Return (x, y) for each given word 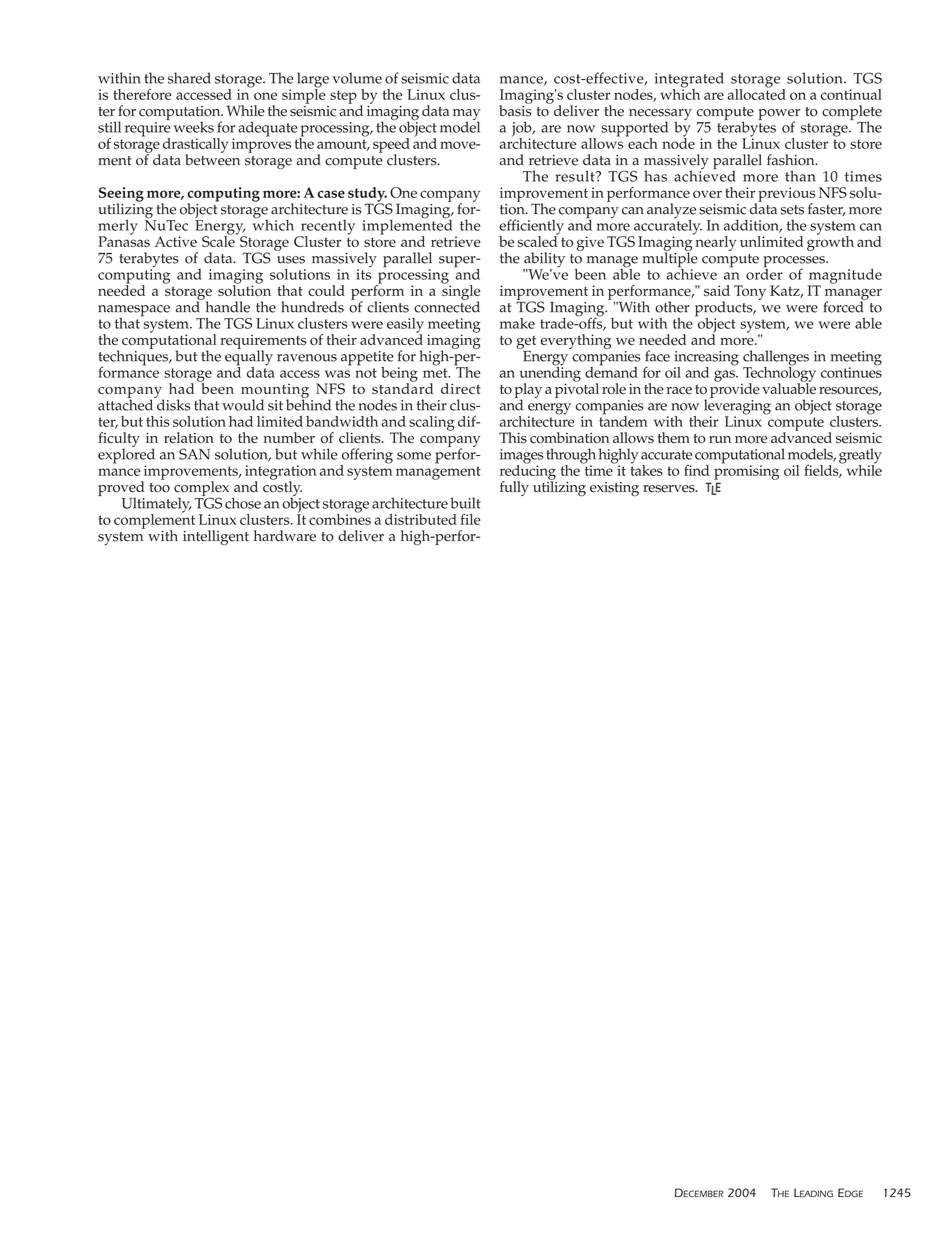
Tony (750, 292)
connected (447, 306)
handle (228, 307)
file (470, 519)
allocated (757, 93)
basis (515, 110)
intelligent (216, 537)
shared (189, 78)
